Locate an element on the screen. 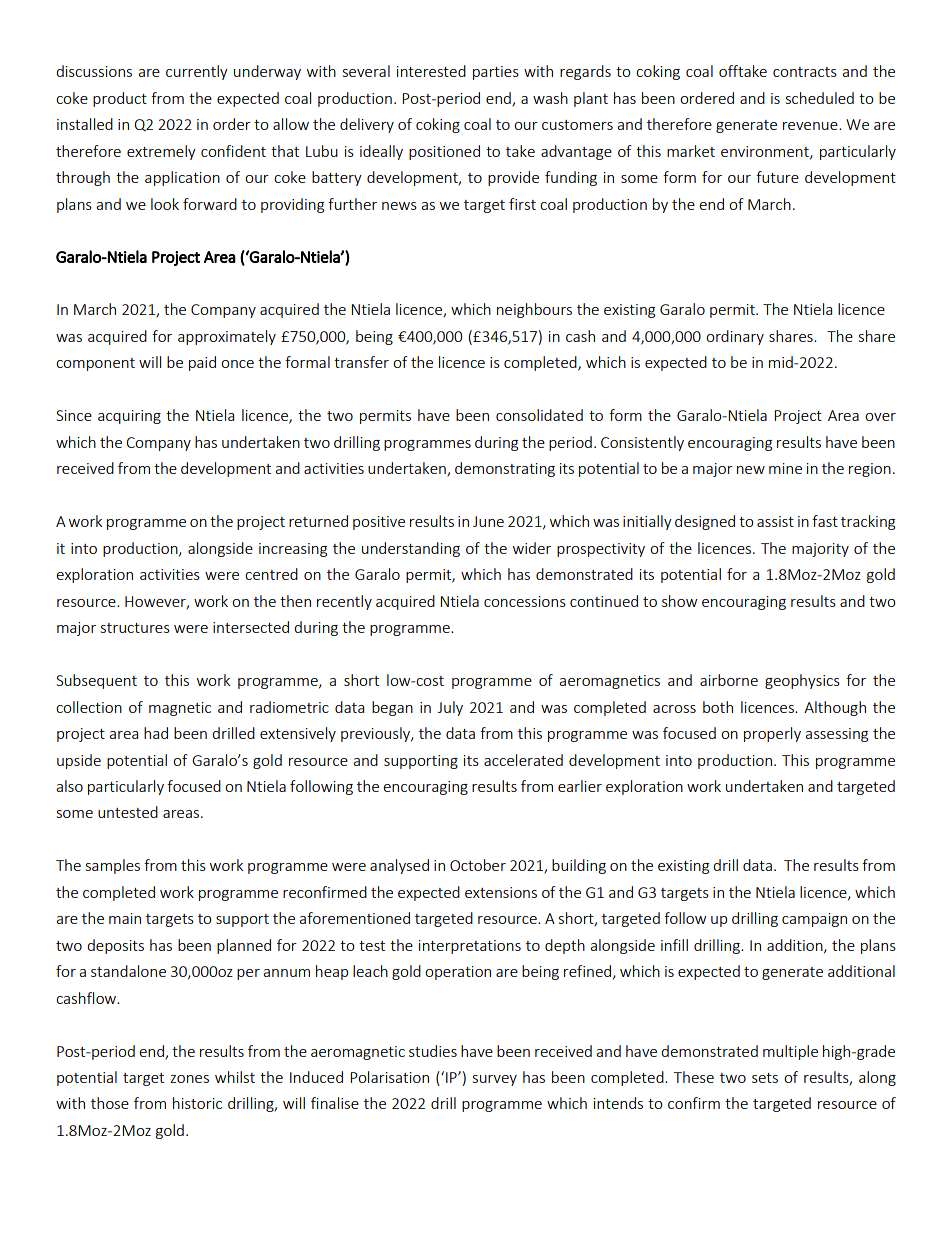 Image resolution: width=952 pixels, height=1233 pixels. acquiring is located at coordinates (129, 417).
